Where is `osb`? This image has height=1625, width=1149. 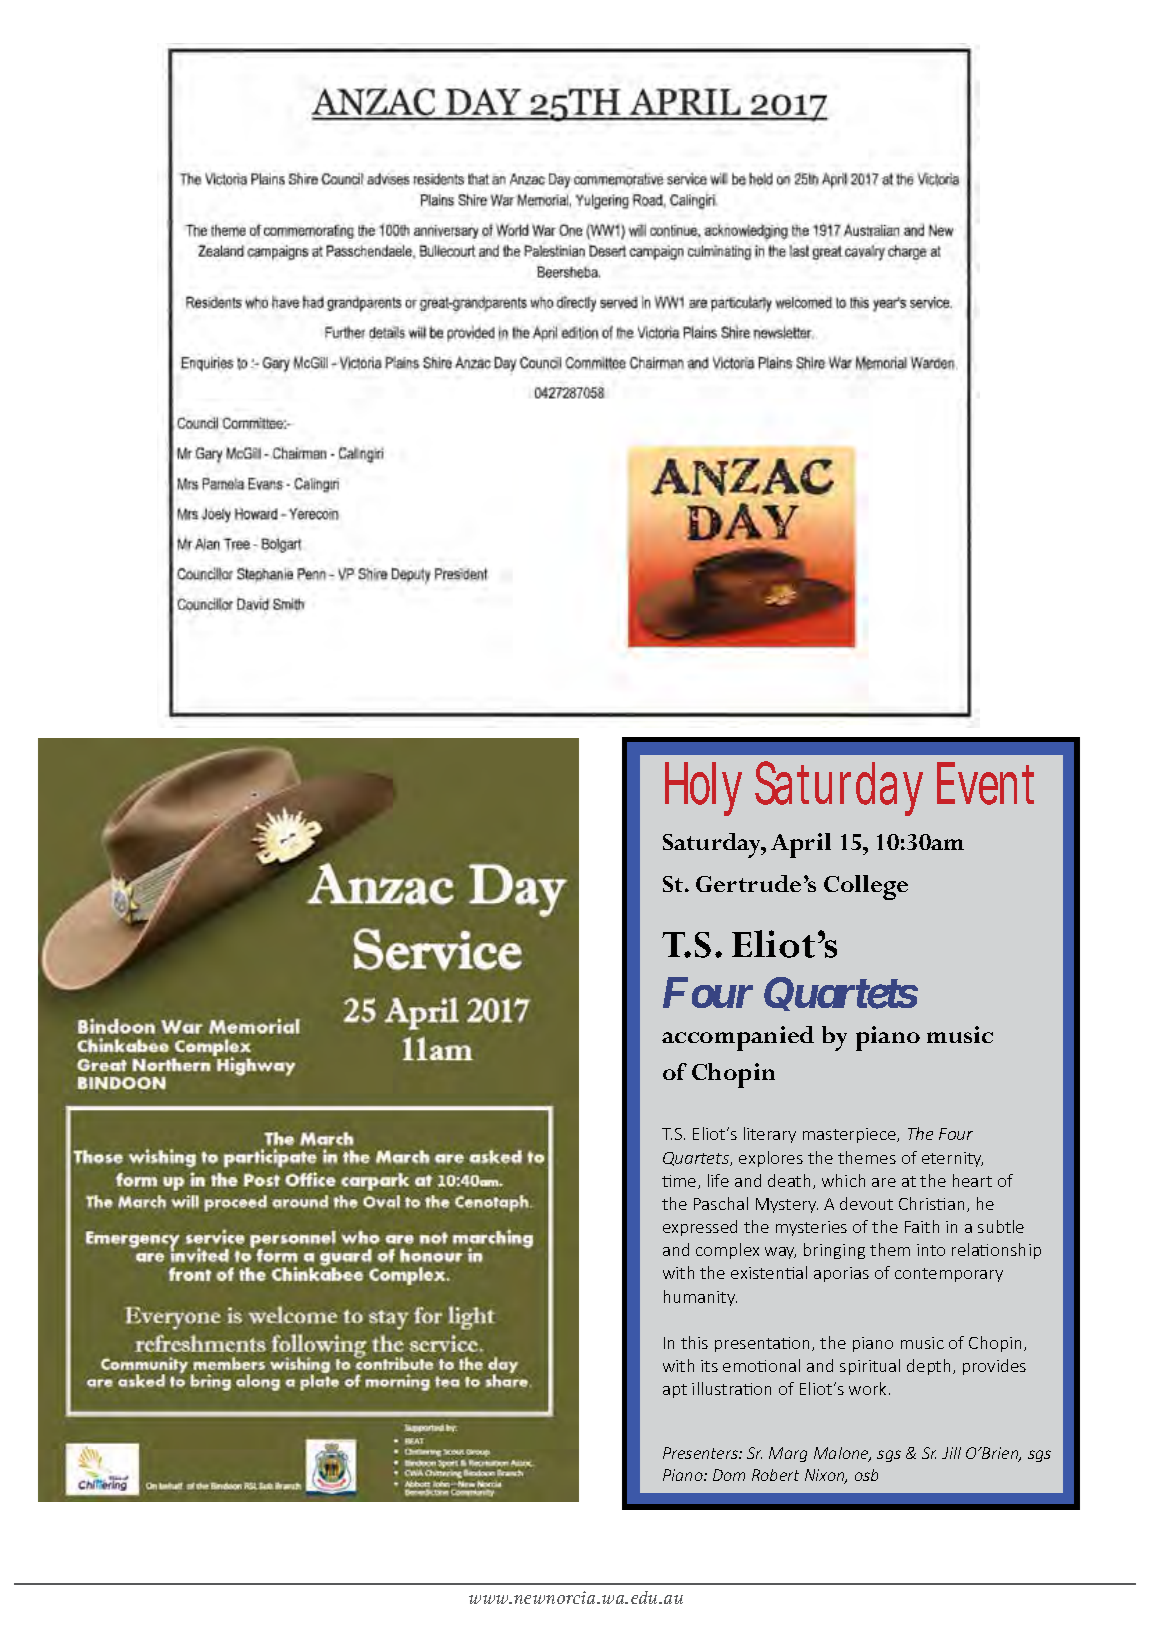
osb is located at coordinates (866, 1475).
